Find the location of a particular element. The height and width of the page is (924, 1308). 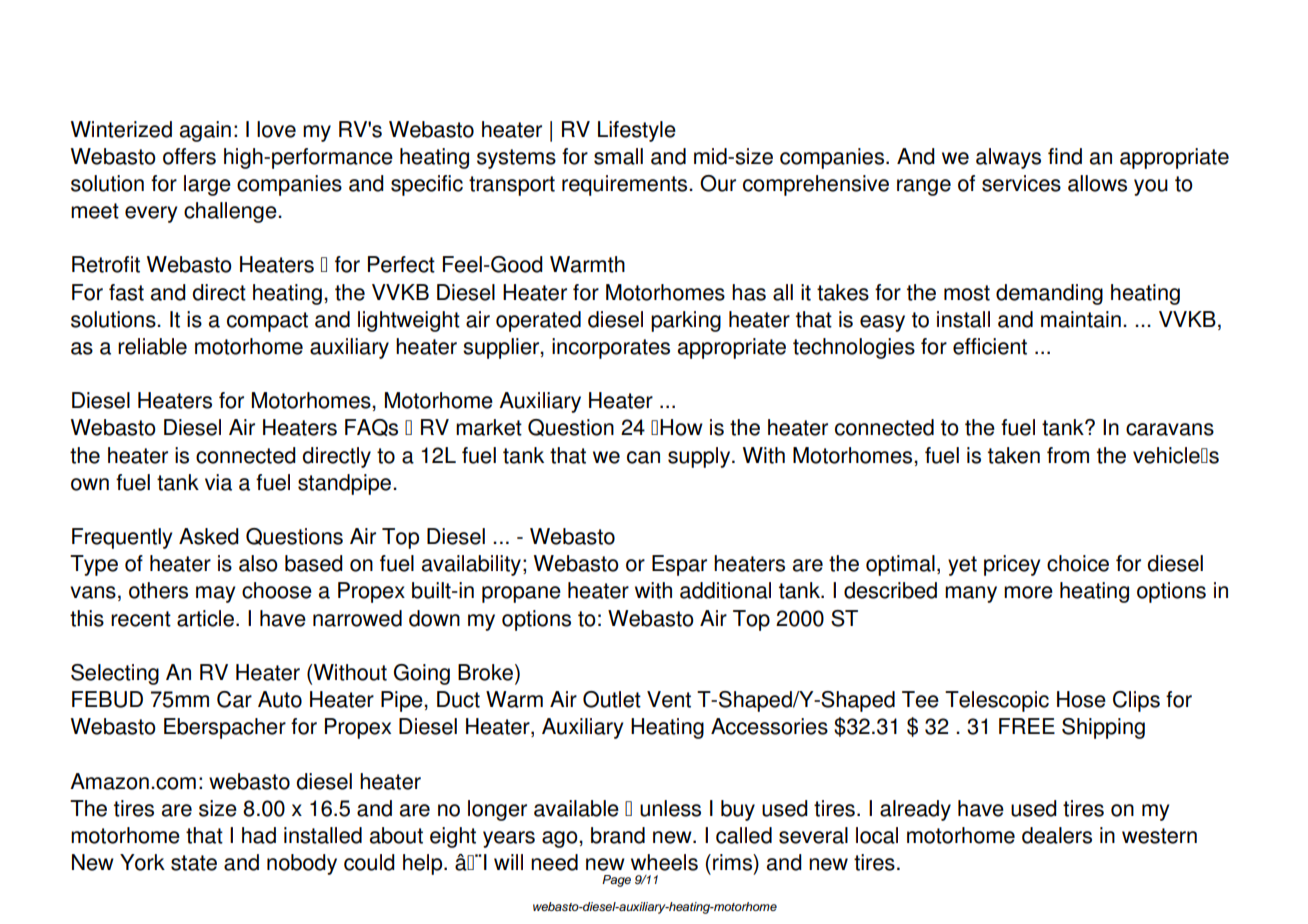

small is located at coordinates (618, 156).
